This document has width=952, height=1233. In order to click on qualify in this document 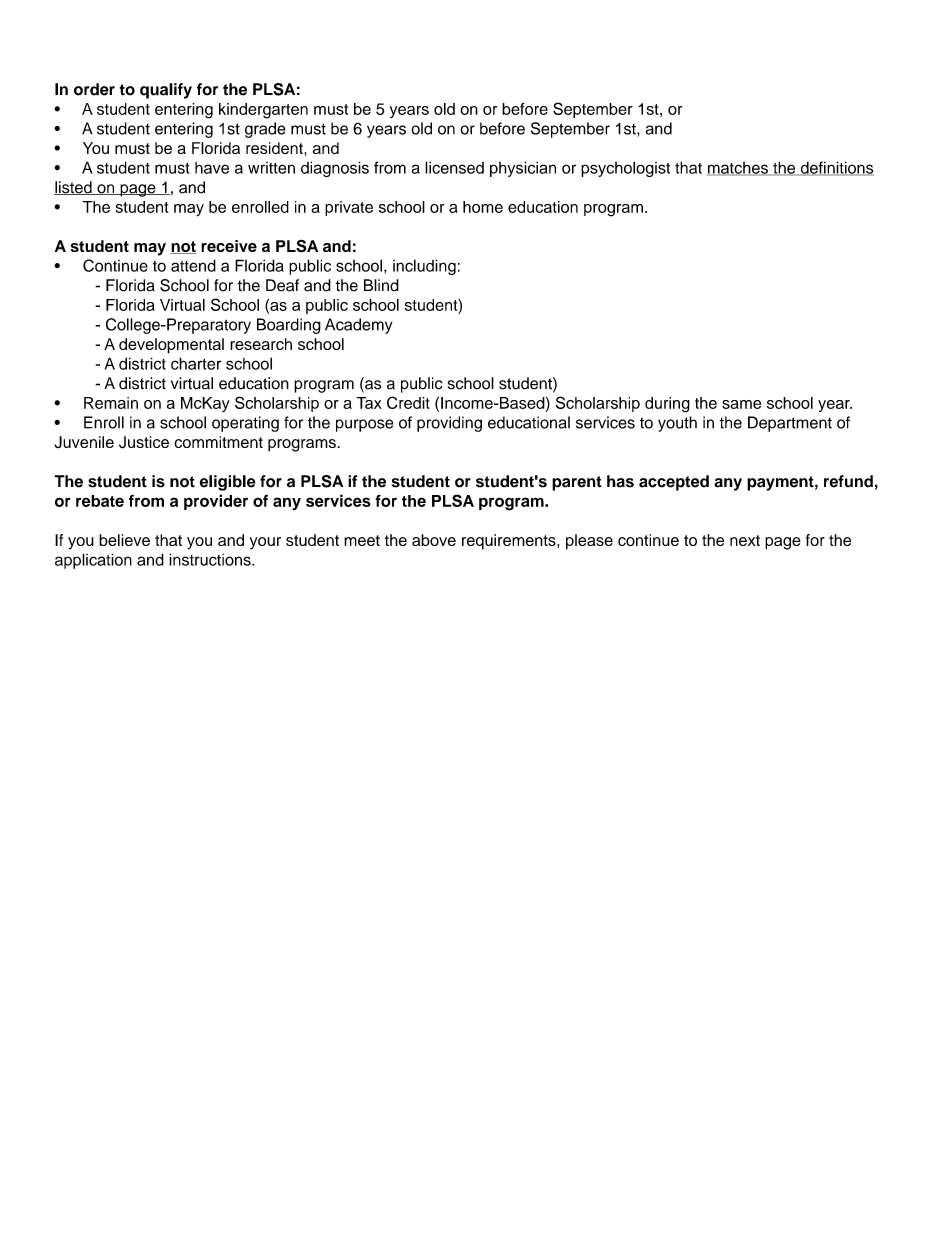, I will do `click(166, 91)`.
